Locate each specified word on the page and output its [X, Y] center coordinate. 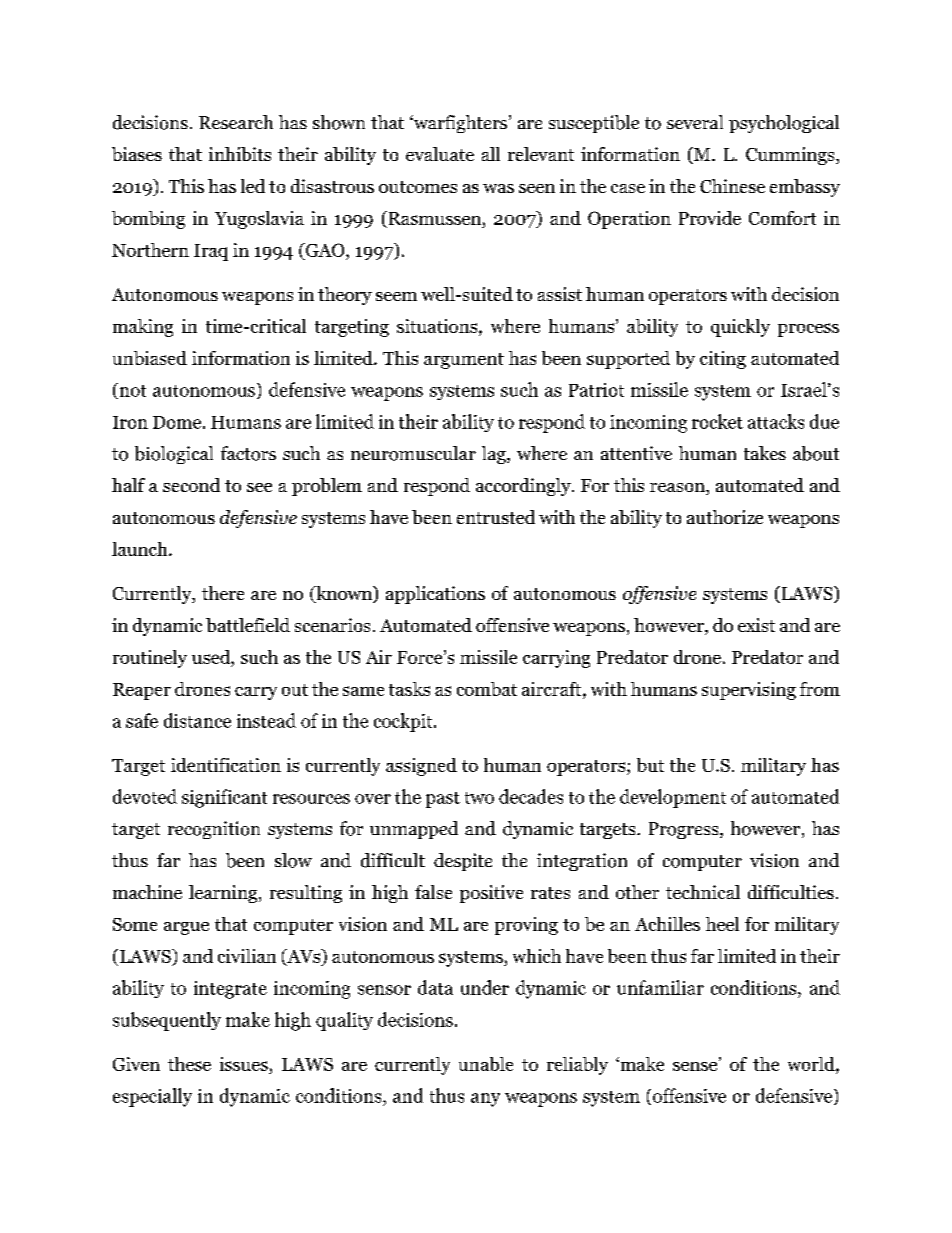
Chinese [732, 186]
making [143, 328]
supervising [749, 691]
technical [703, 892]
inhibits [240, 154]
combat [487, 689]
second [191, 485]
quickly [740, 328]
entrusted [496, 517]
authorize [725, 517]
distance [197, 720]
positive [491, 894]
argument [464, 361]
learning [224, 894]
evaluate [440, 154]
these [189, 1064]
